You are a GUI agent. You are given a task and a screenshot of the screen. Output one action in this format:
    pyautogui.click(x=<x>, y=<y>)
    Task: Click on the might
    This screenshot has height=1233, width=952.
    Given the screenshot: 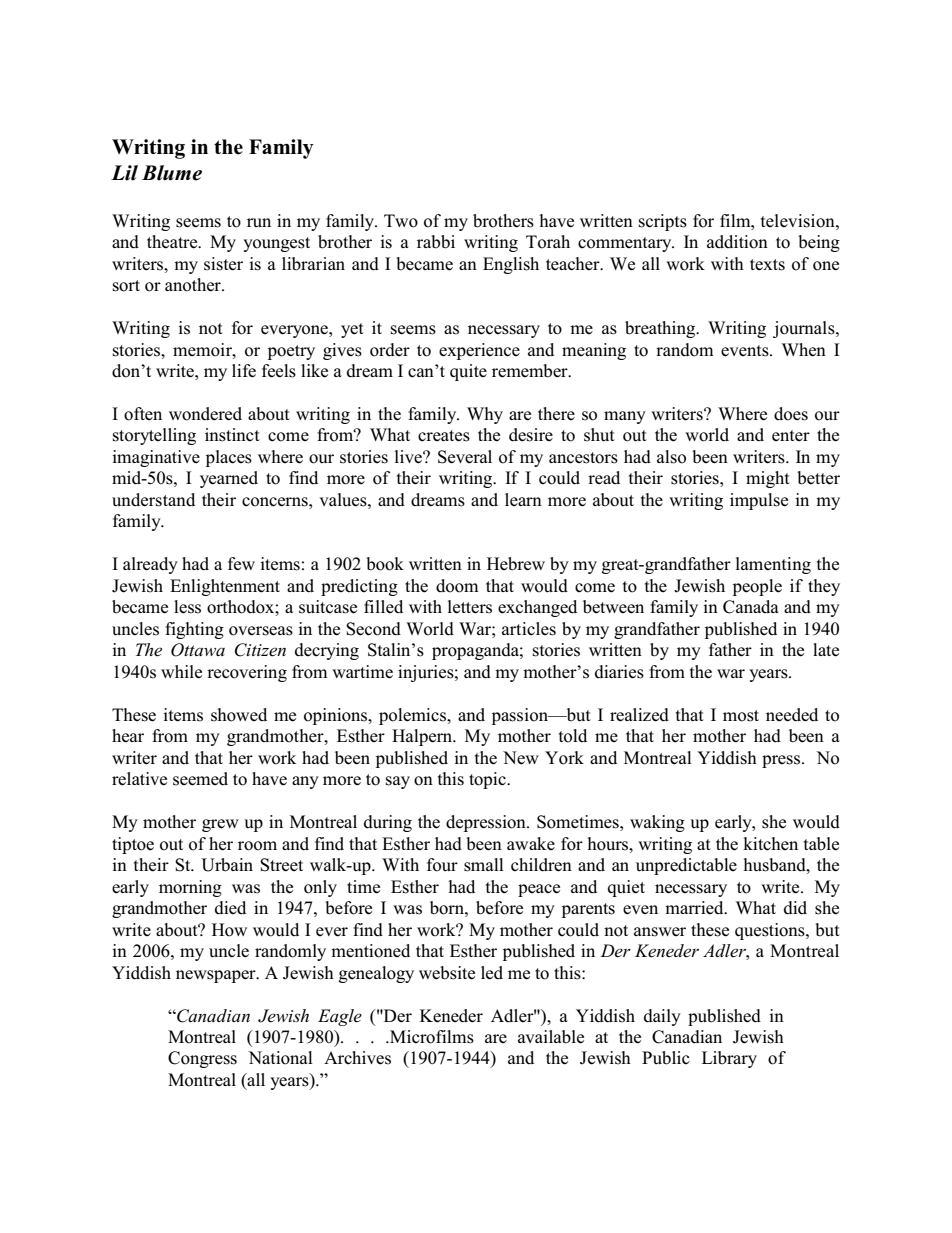 What is the action you would take?
    pyautogui.click(x=768, y=479)
